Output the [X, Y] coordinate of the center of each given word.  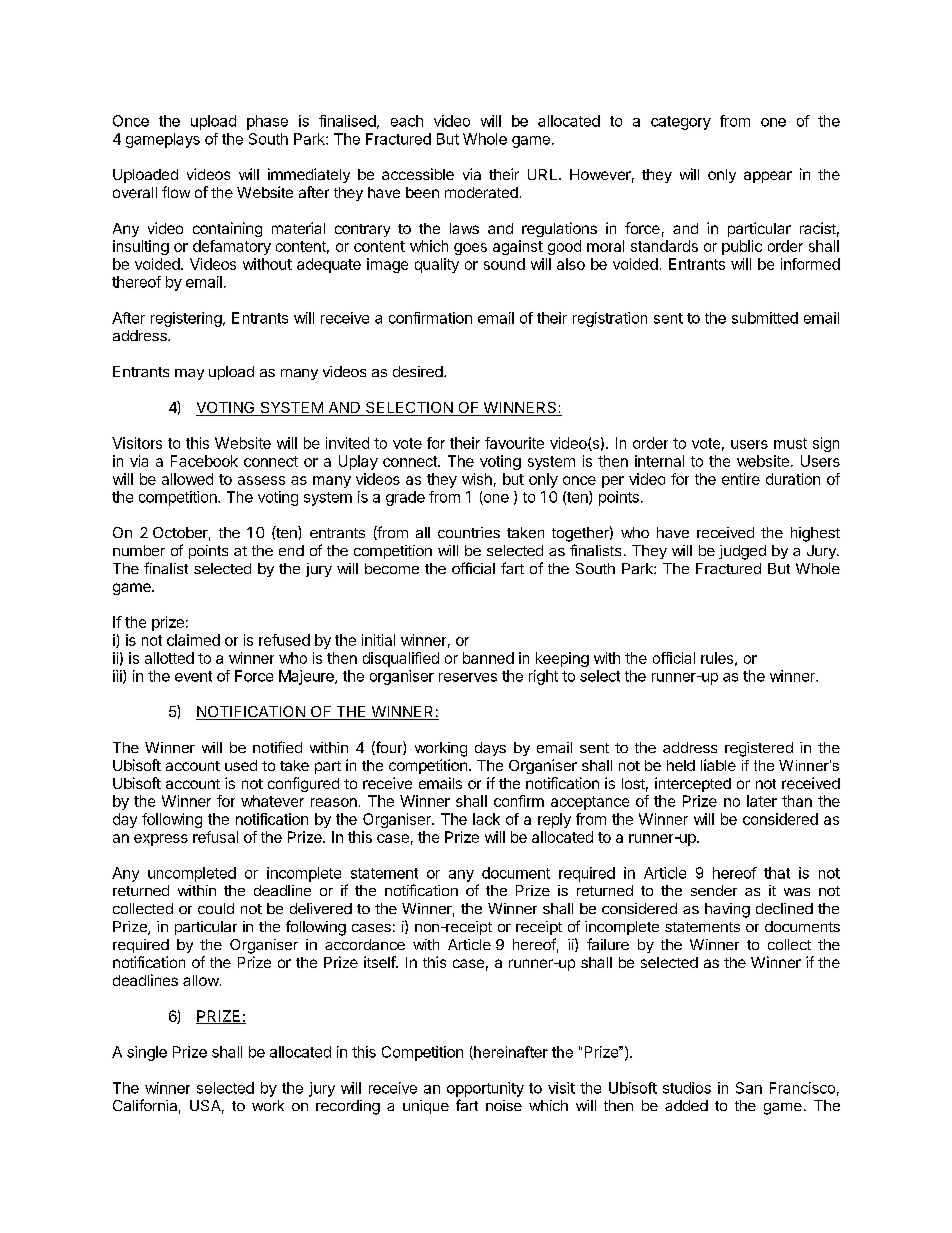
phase [267, 122]
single [147, 1053]
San [749, 1088]
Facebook [204, 461]
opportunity [485, 1089]
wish [477, 479]
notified [277, 747]
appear [768, 177]
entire [741, 479]
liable [718, 765]
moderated [481, 192]
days [490, 749]
